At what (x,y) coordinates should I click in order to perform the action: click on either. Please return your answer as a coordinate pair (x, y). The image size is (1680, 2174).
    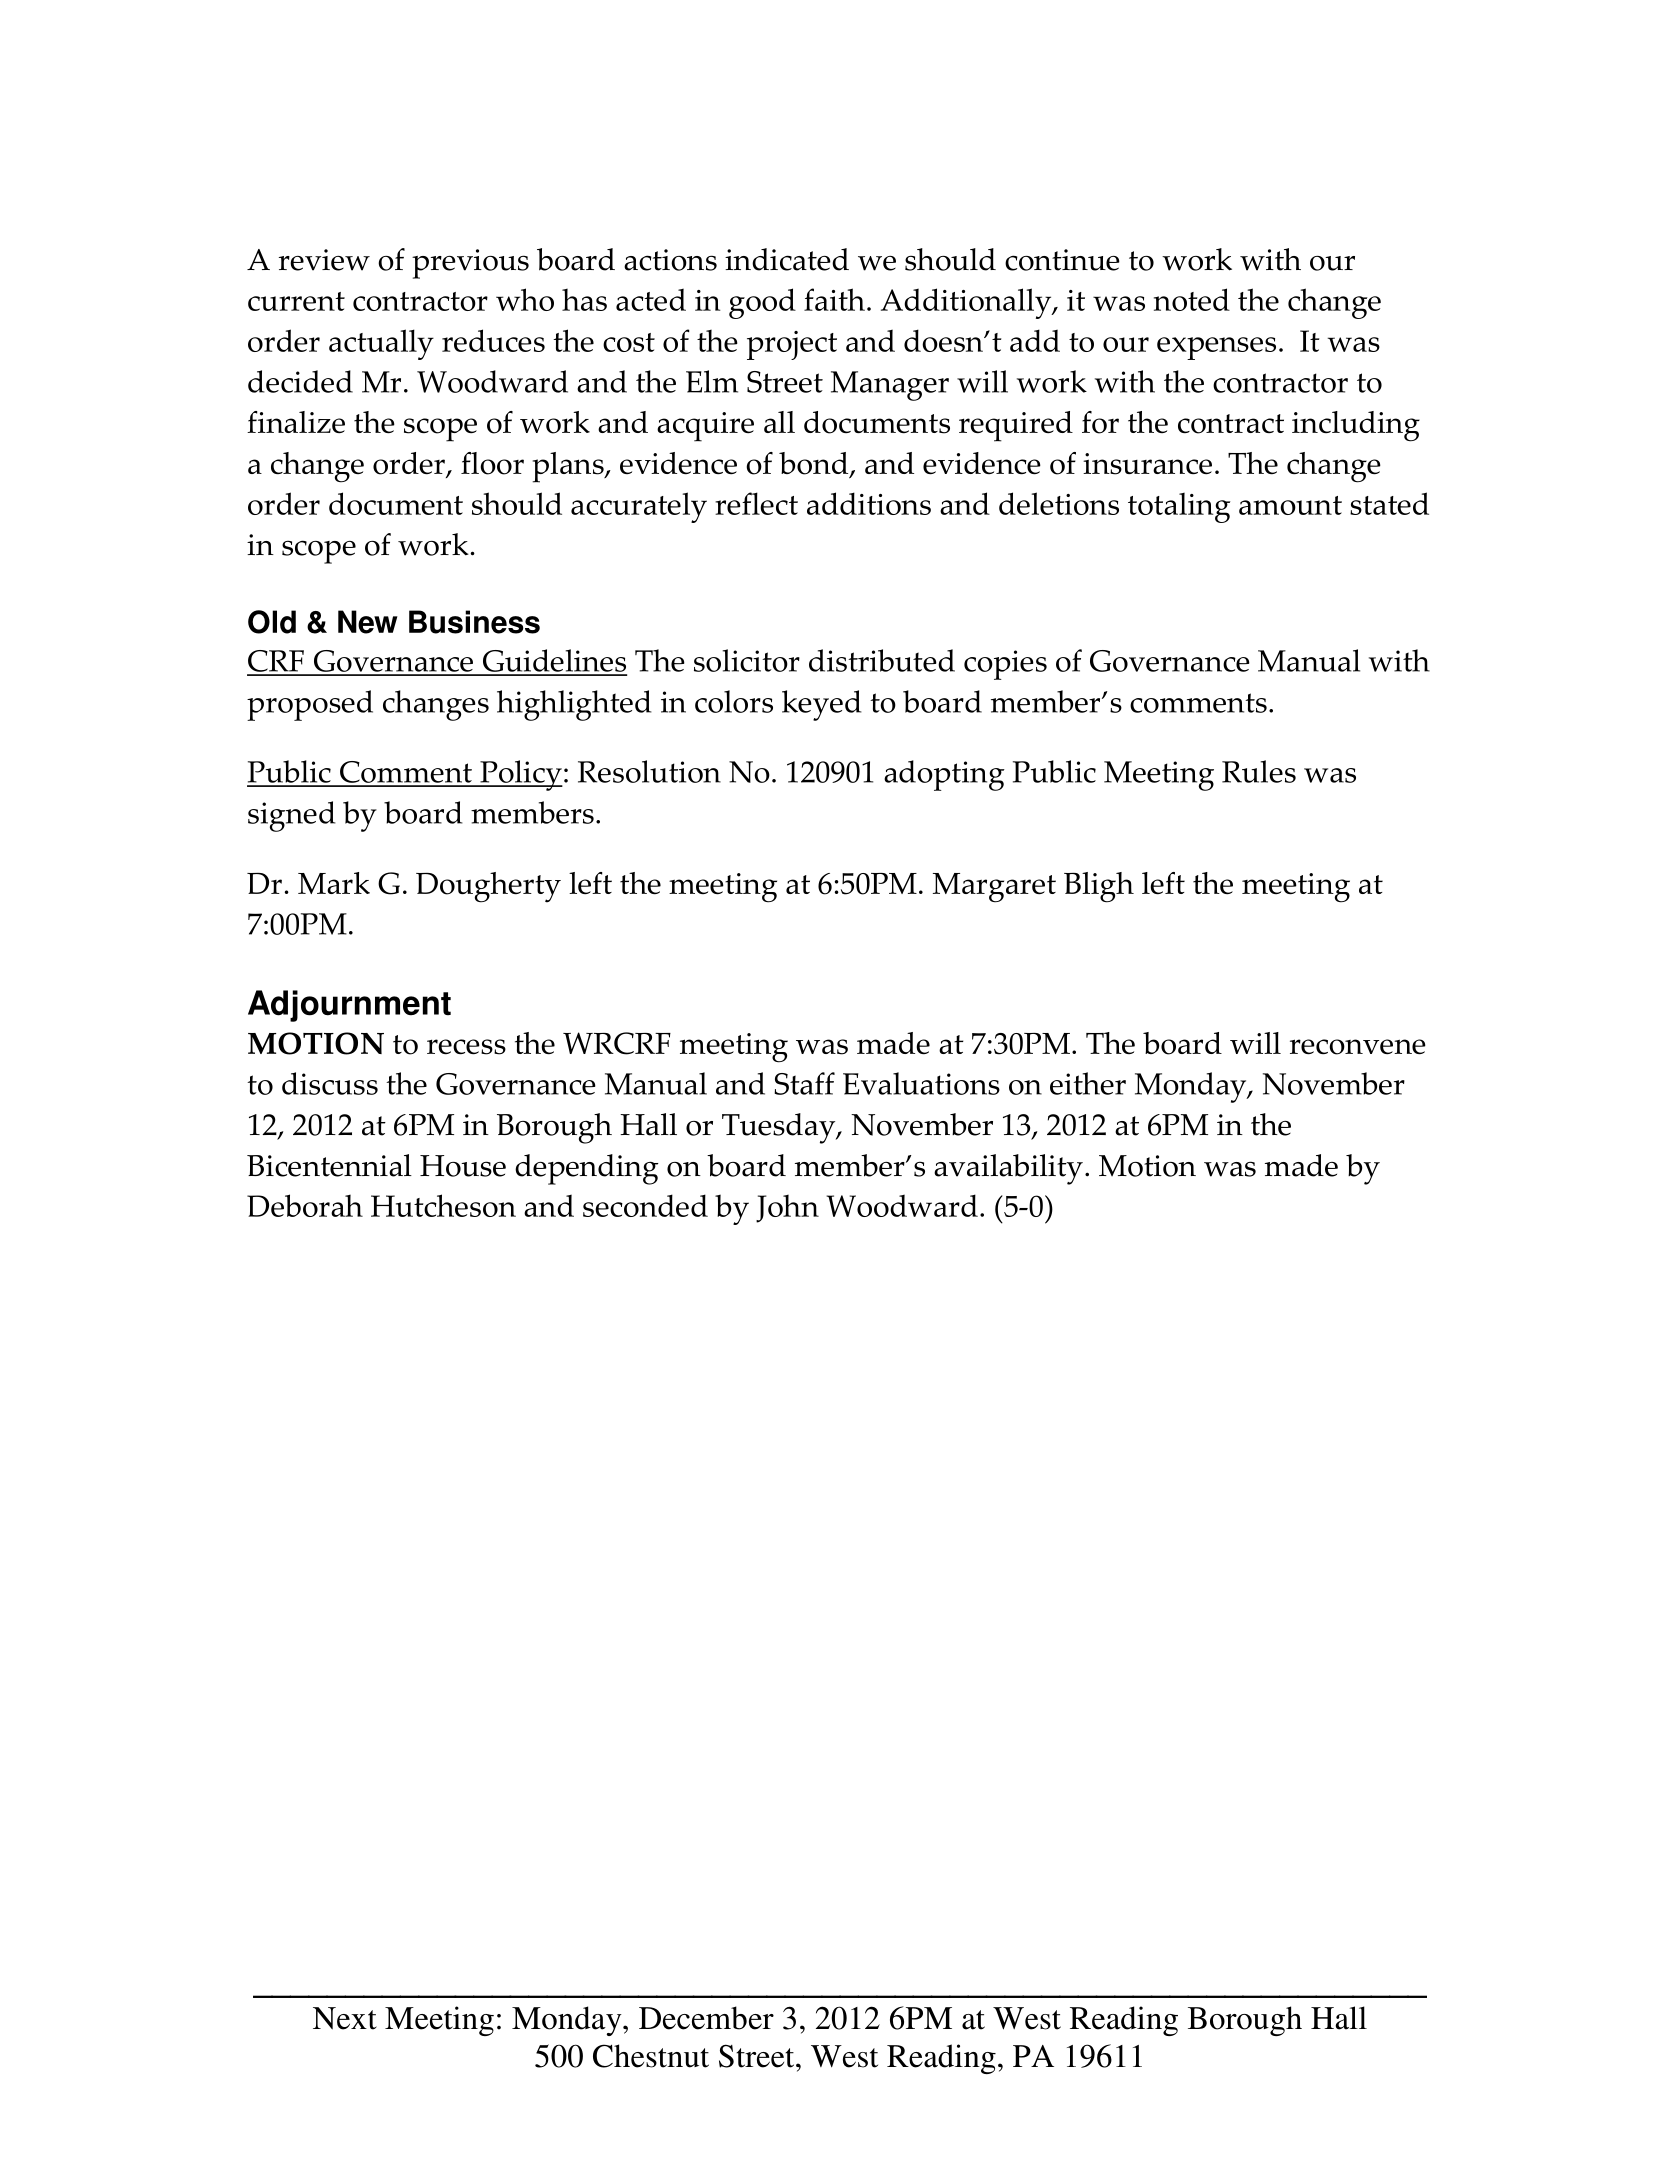
    Looking at the image, I should click on (1088, 1083).
